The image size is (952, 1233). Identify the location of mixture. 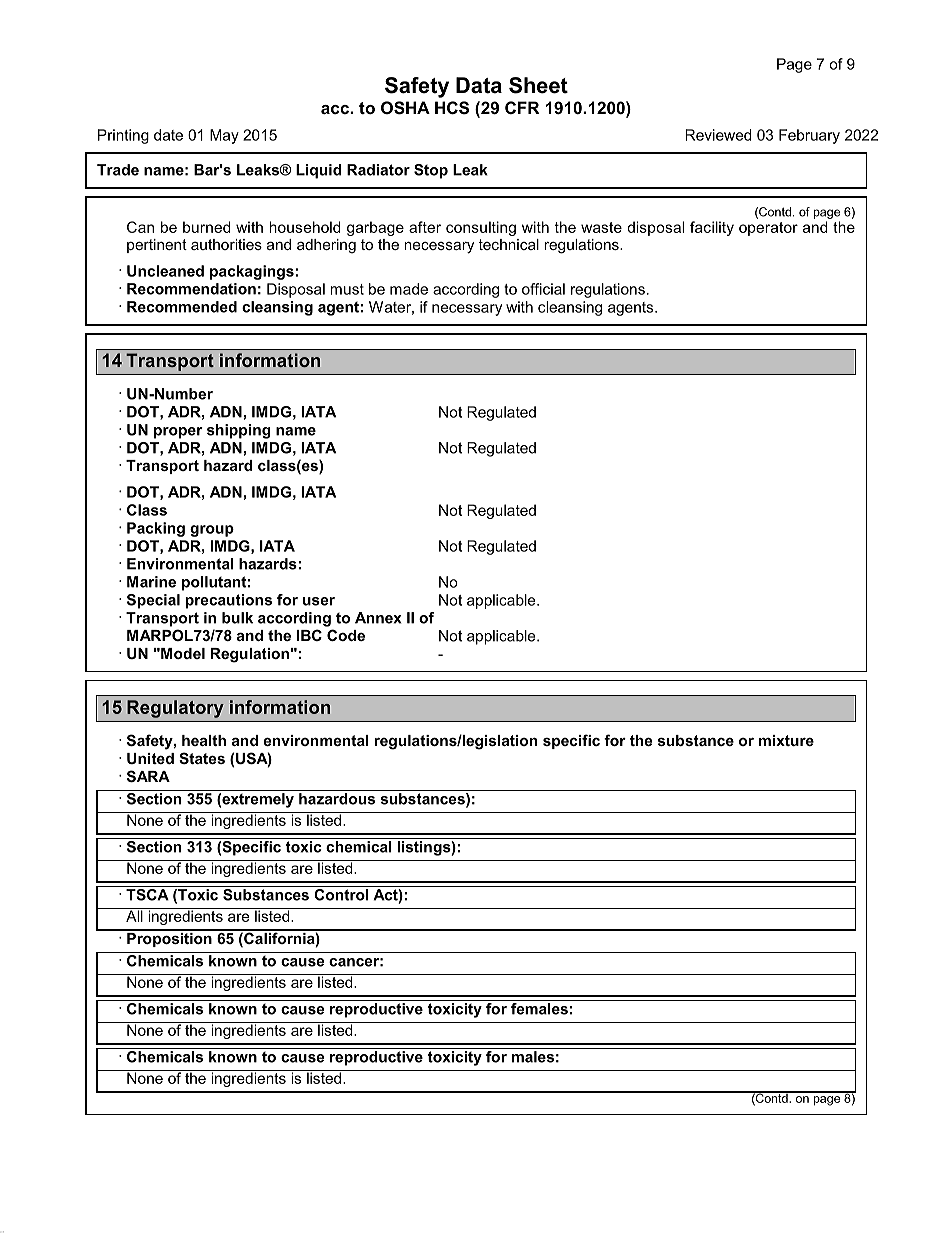
(786, 740).
